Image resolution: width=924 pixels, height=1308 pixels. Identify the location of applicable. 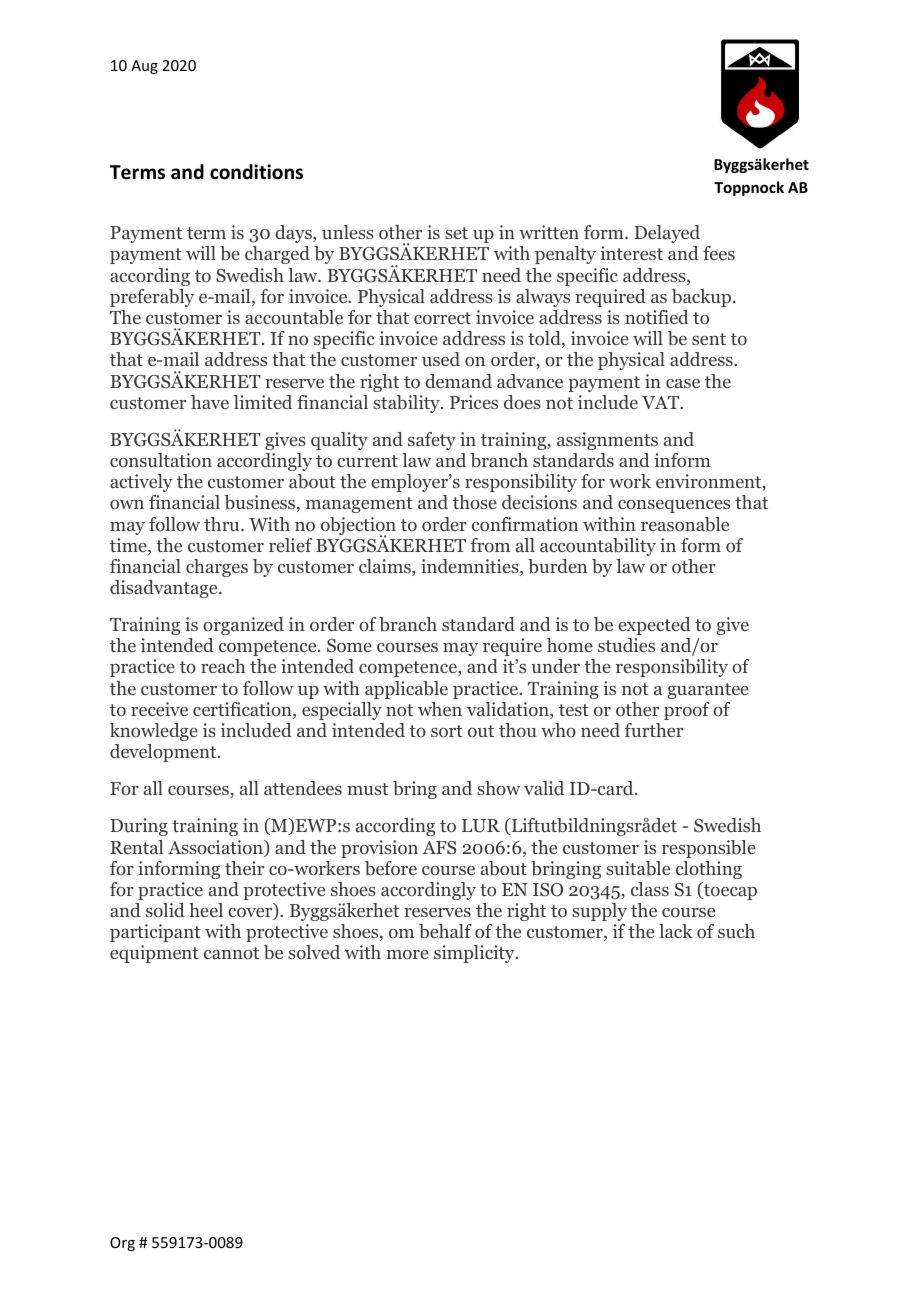
(406, 690).
